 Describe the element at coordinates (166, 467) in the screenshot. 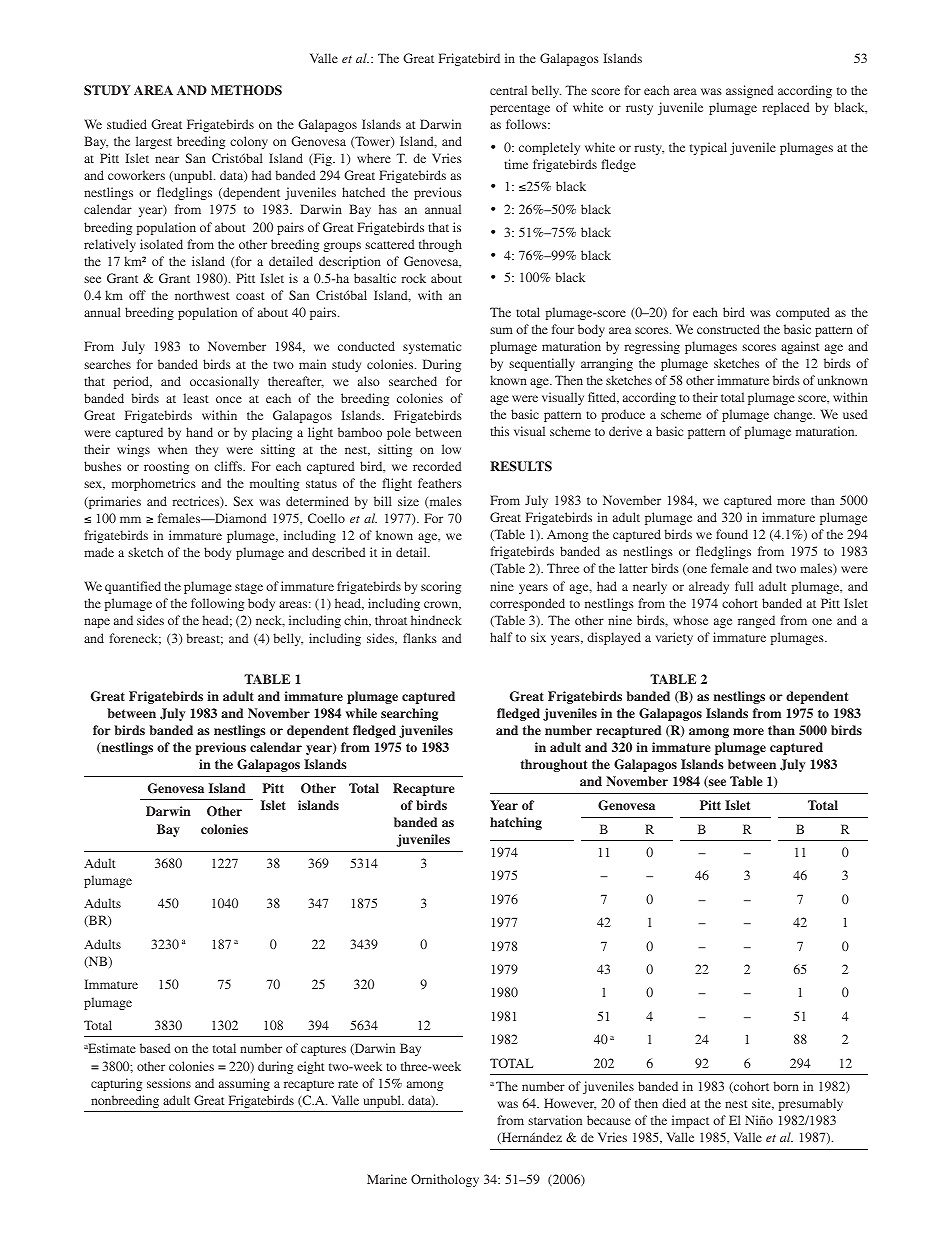

I see `roosting` at that location.
